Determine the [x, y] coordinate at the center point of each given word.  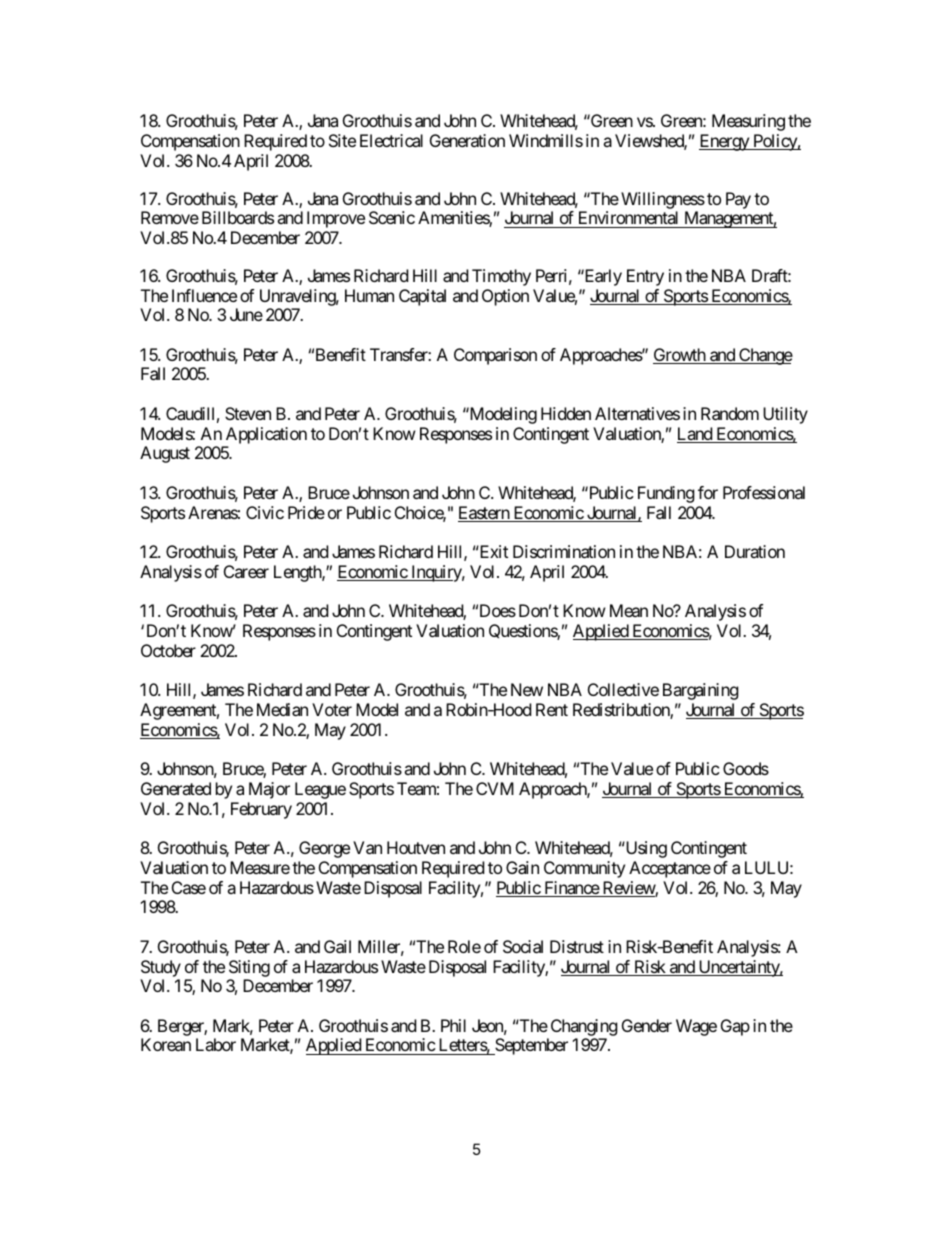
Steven [248, 413]
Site [342, 140]
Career [246, 571]
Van [367, 847]
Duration [755, 551]
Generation [467, 140]
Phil [453, 1025]
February [261, 810]
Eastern [484, 514]
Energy [725, 142]
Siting [249, 968]
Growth [680, 356]
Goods [746, 768]
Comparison [495, 356]
